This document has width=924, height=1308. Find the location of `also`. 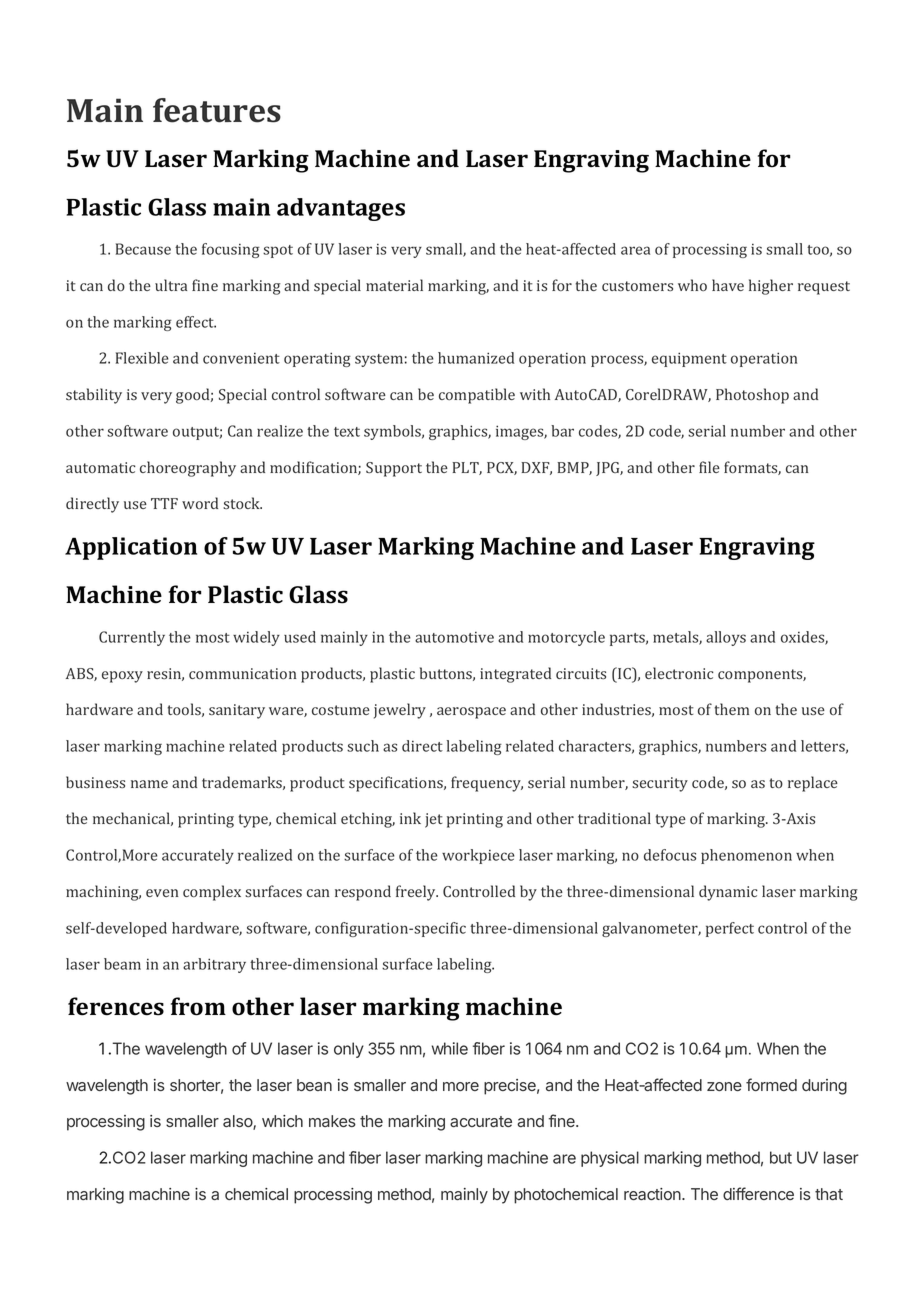

also is located at coordinates (238, 1122).
